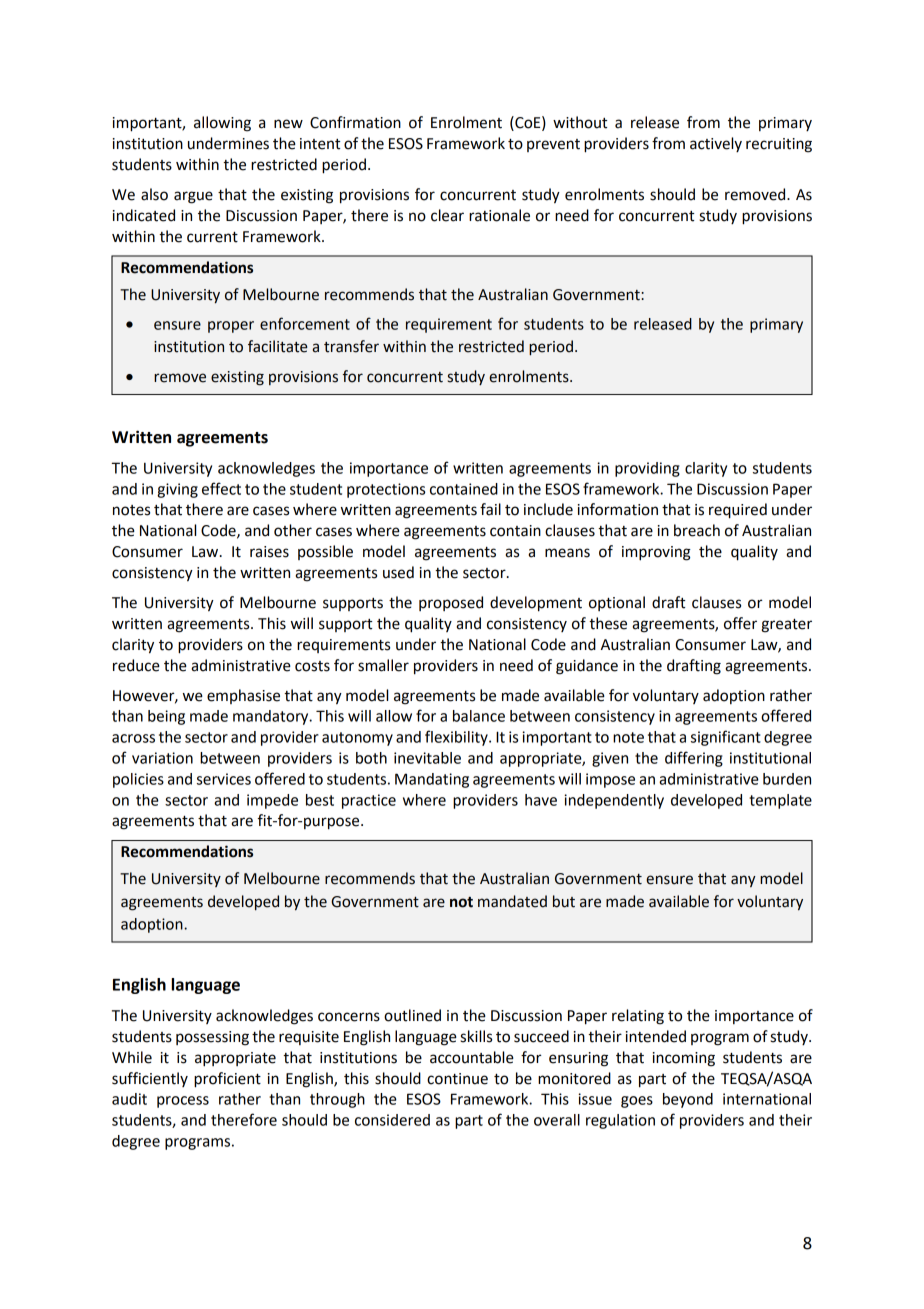 The width and height of the screenshot is (924, 1309). What do you see at coordinates (447, 215) in the screenshot?
I see `clear` at bounding box center [447, 215].
